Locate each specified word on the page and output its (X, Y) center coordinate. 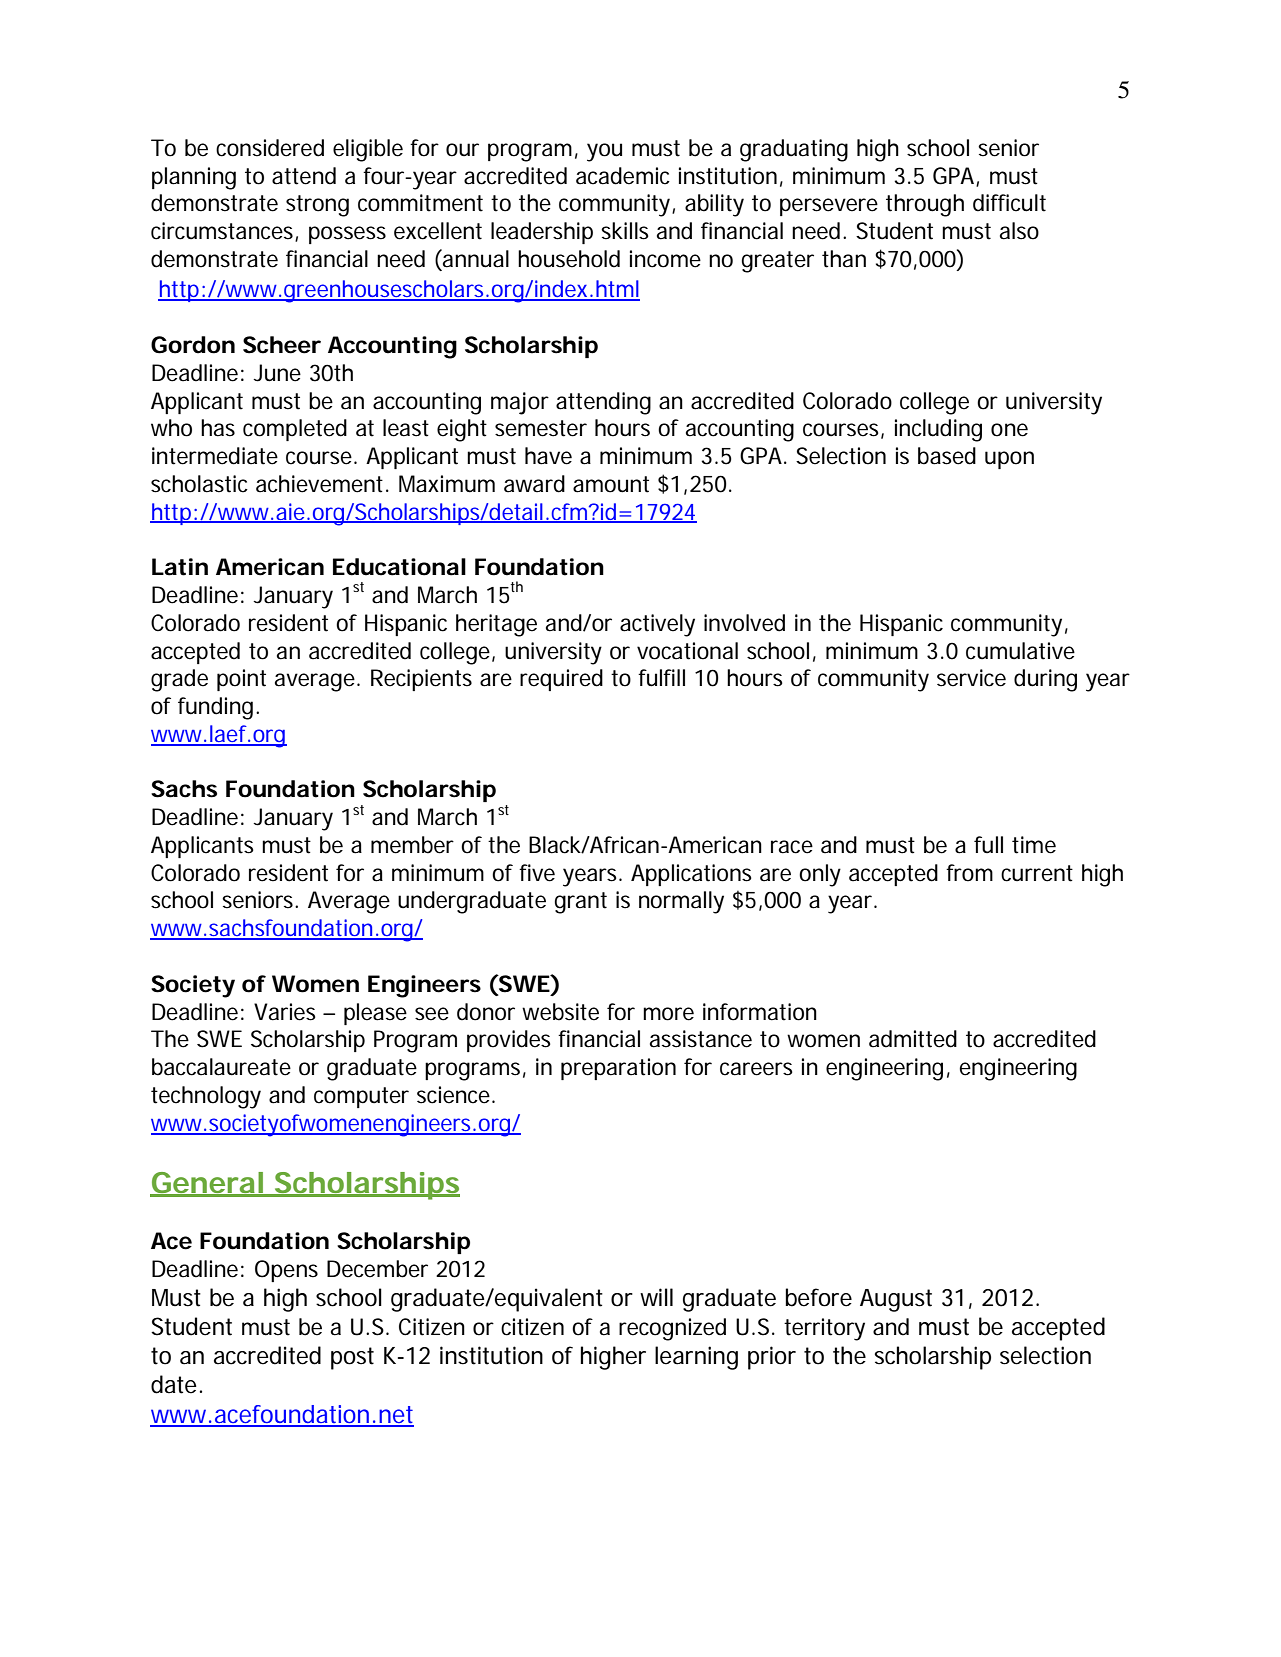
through (925, 205)
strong (317, 206)
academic (623, 176)
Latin (180, 567)
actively (657, 625)
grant (581, 903)
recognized (672, 1329)
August (896, 1300)
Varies (285, 1012)
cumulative (1020, 651)
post (352, 1358)
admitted (913, 1039)
